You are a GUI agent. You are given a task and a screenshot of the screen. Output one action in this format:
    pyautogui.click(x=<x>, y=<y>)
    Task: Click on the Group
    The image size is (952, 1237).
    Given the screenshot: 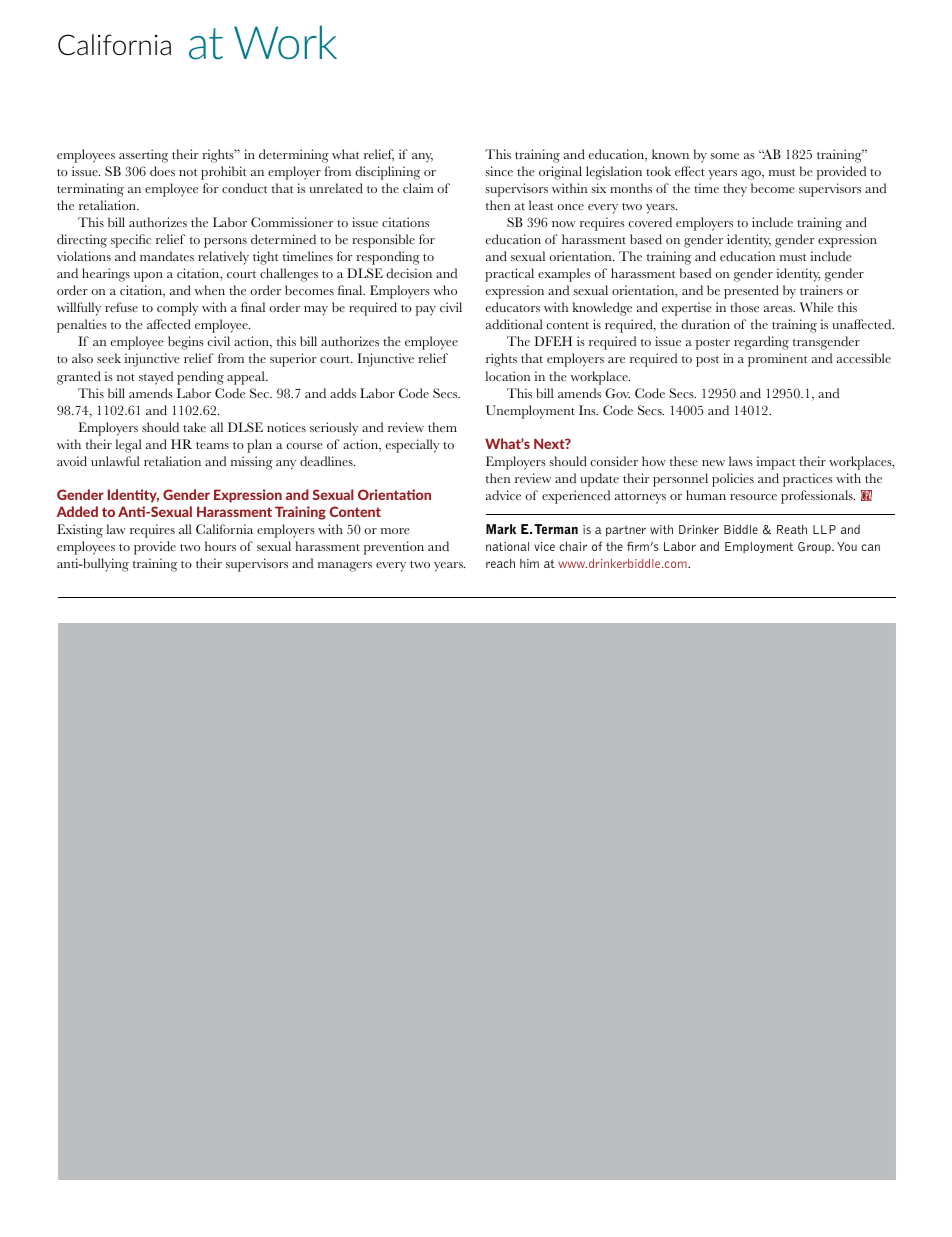 What is the action you would take?
    pyautogui.click(x=815, y=547)
